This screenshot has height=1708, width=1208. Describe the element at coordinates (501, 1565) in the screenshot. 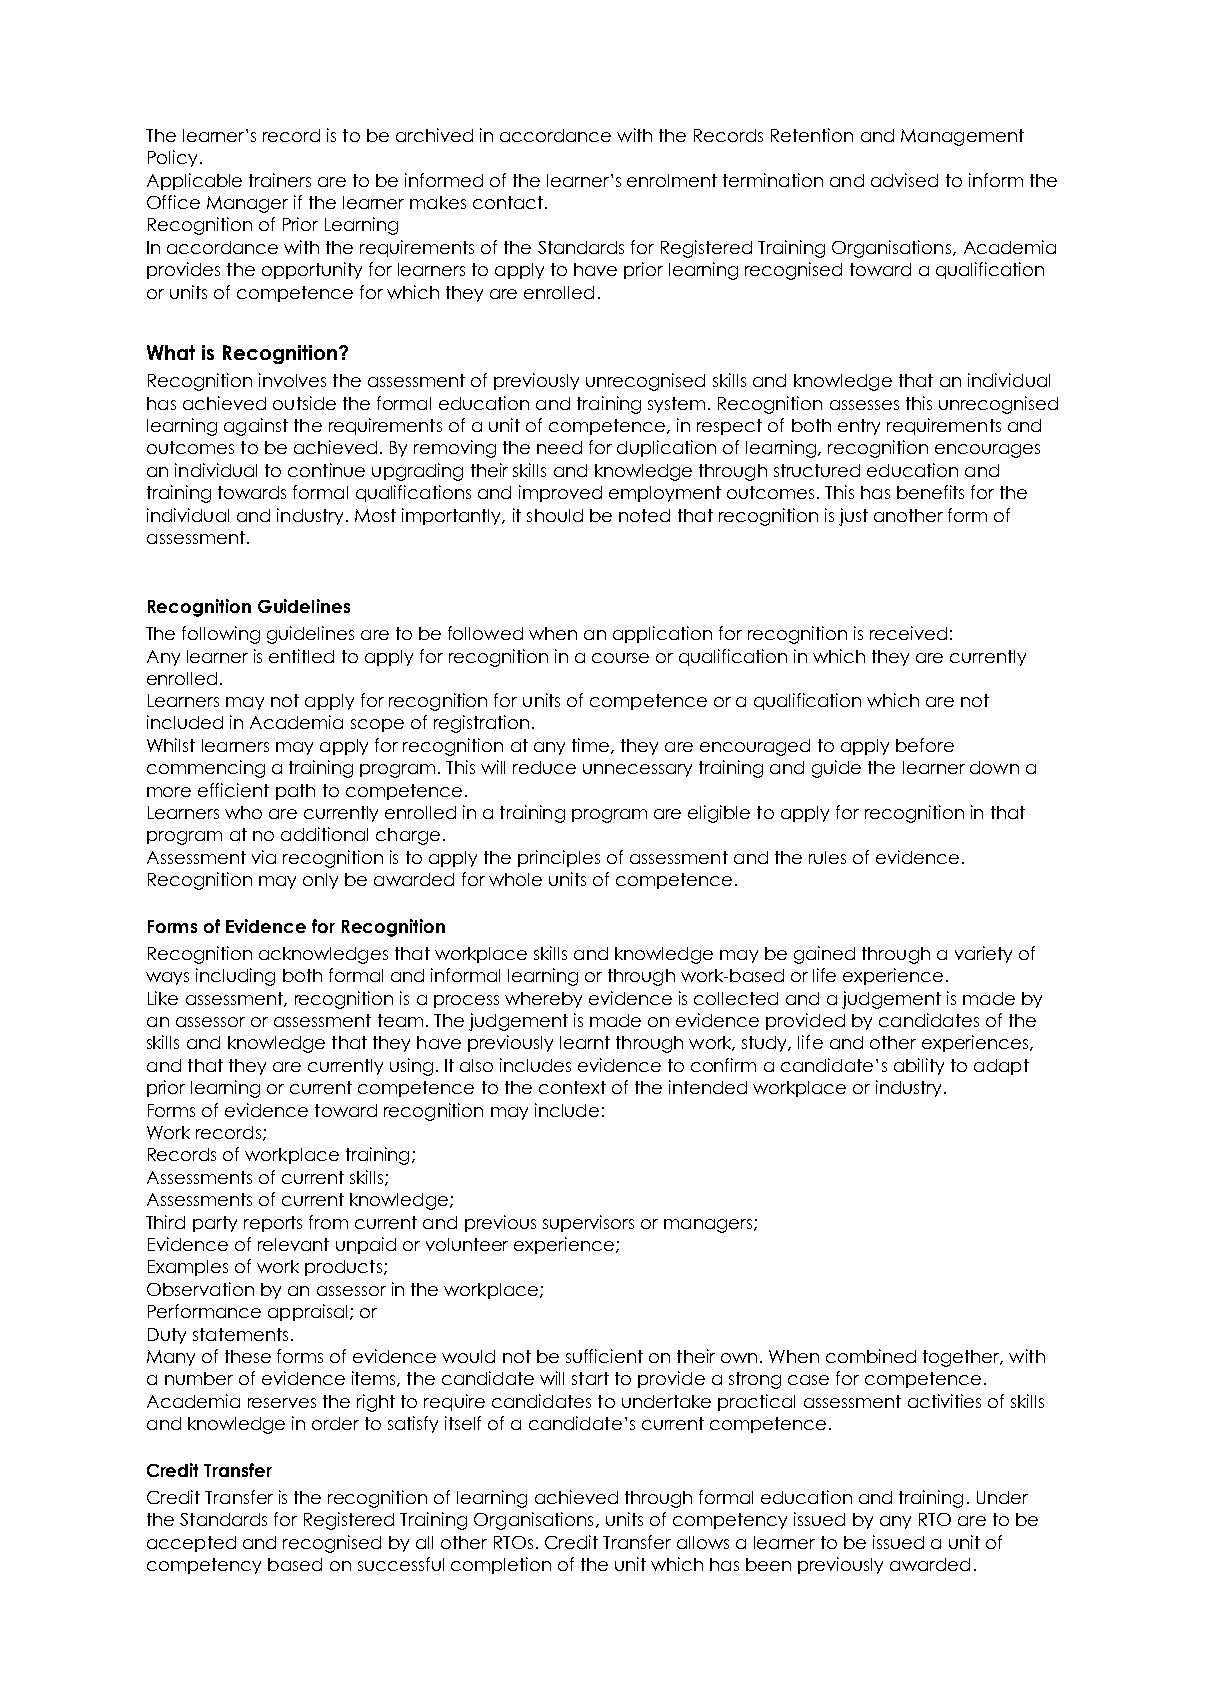

I see `completion` at that location.
